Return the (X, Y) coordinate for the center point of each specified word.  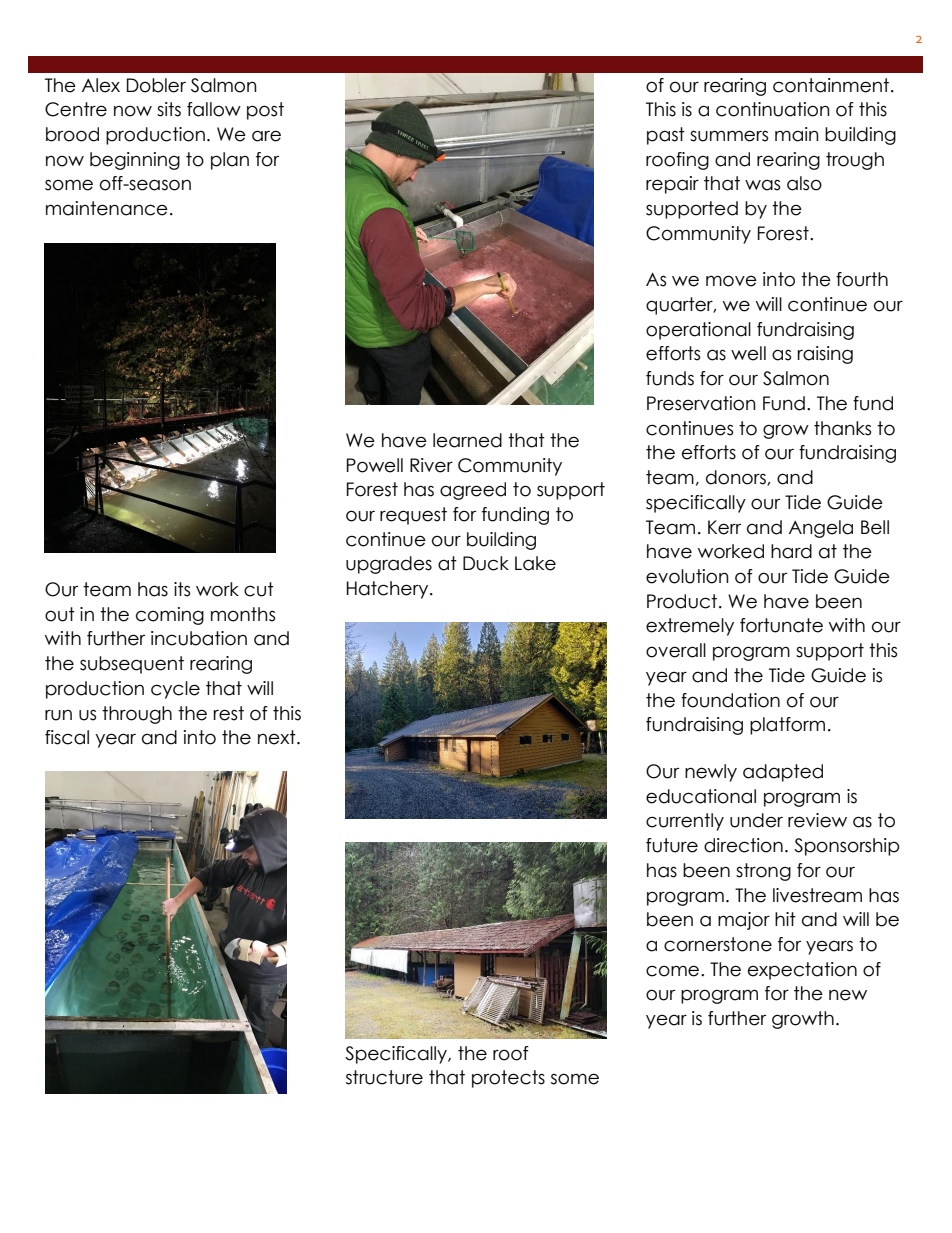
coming (170, 616)
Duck (486, 563)
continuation (773, 109)
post (265, 111)
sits (169, 109)
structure (384, 1077)
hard (791, 551)
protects (508, 1079)
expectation (802, 971)
